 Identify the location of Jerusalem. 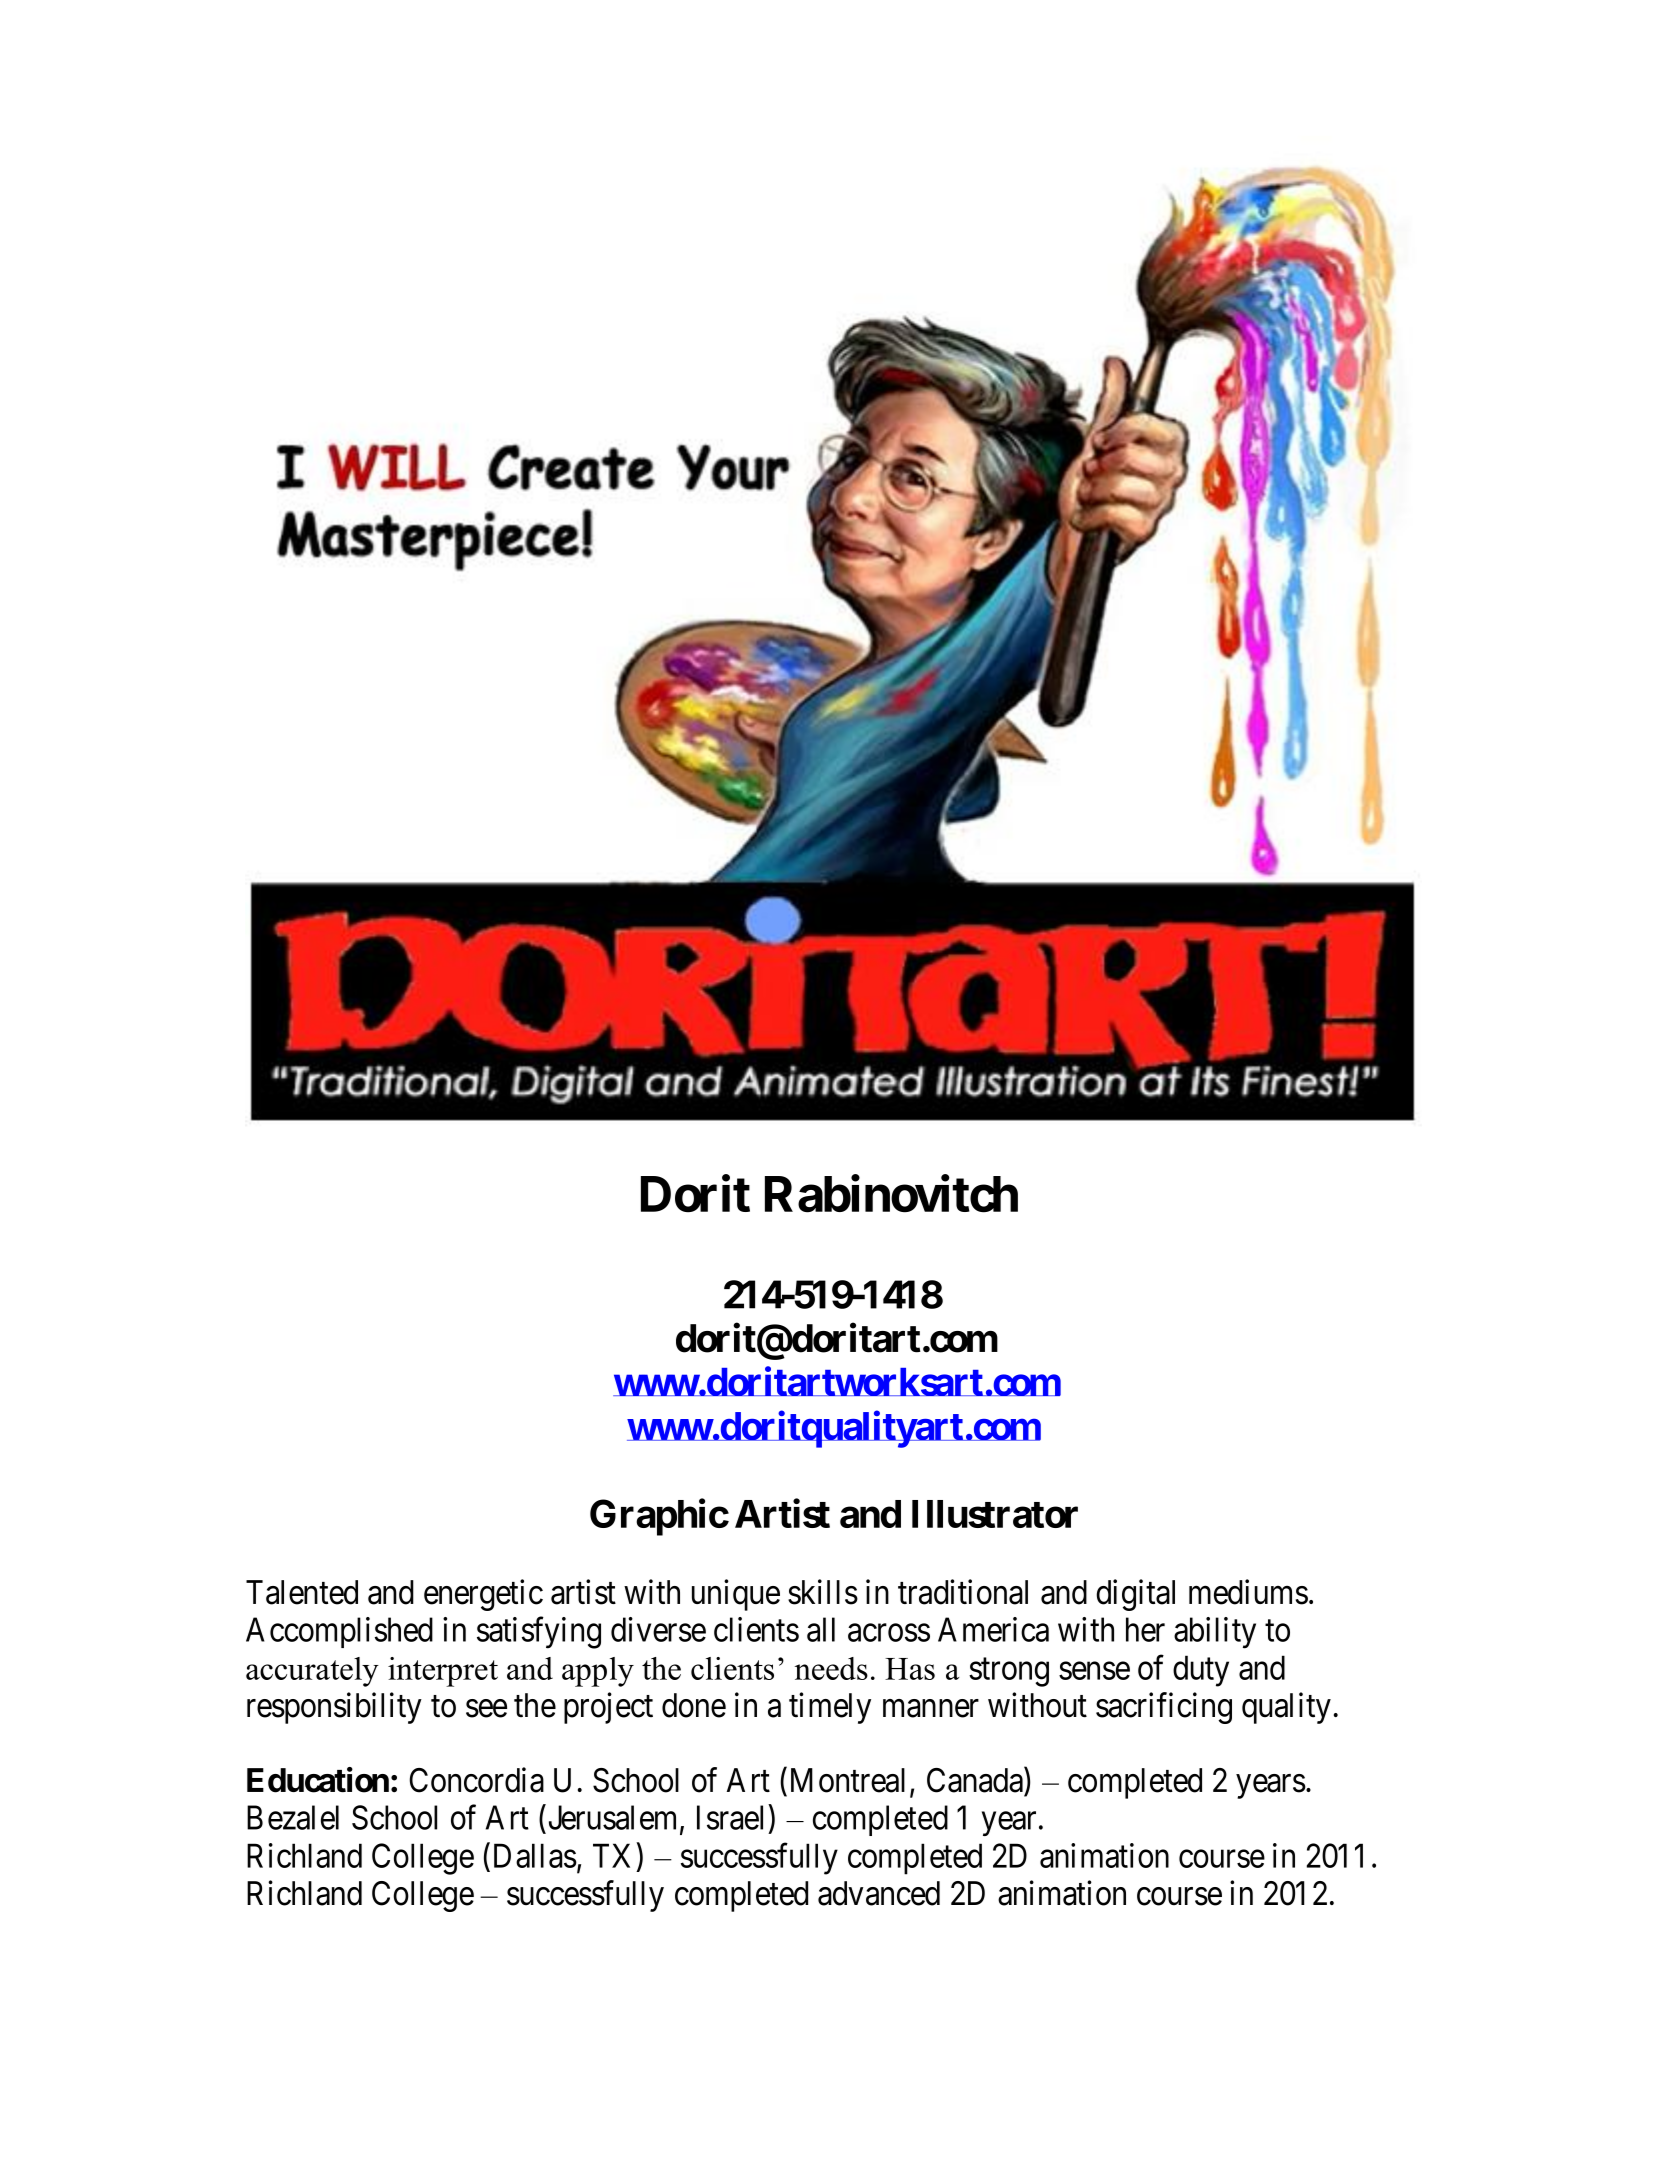
(613, 1818).
